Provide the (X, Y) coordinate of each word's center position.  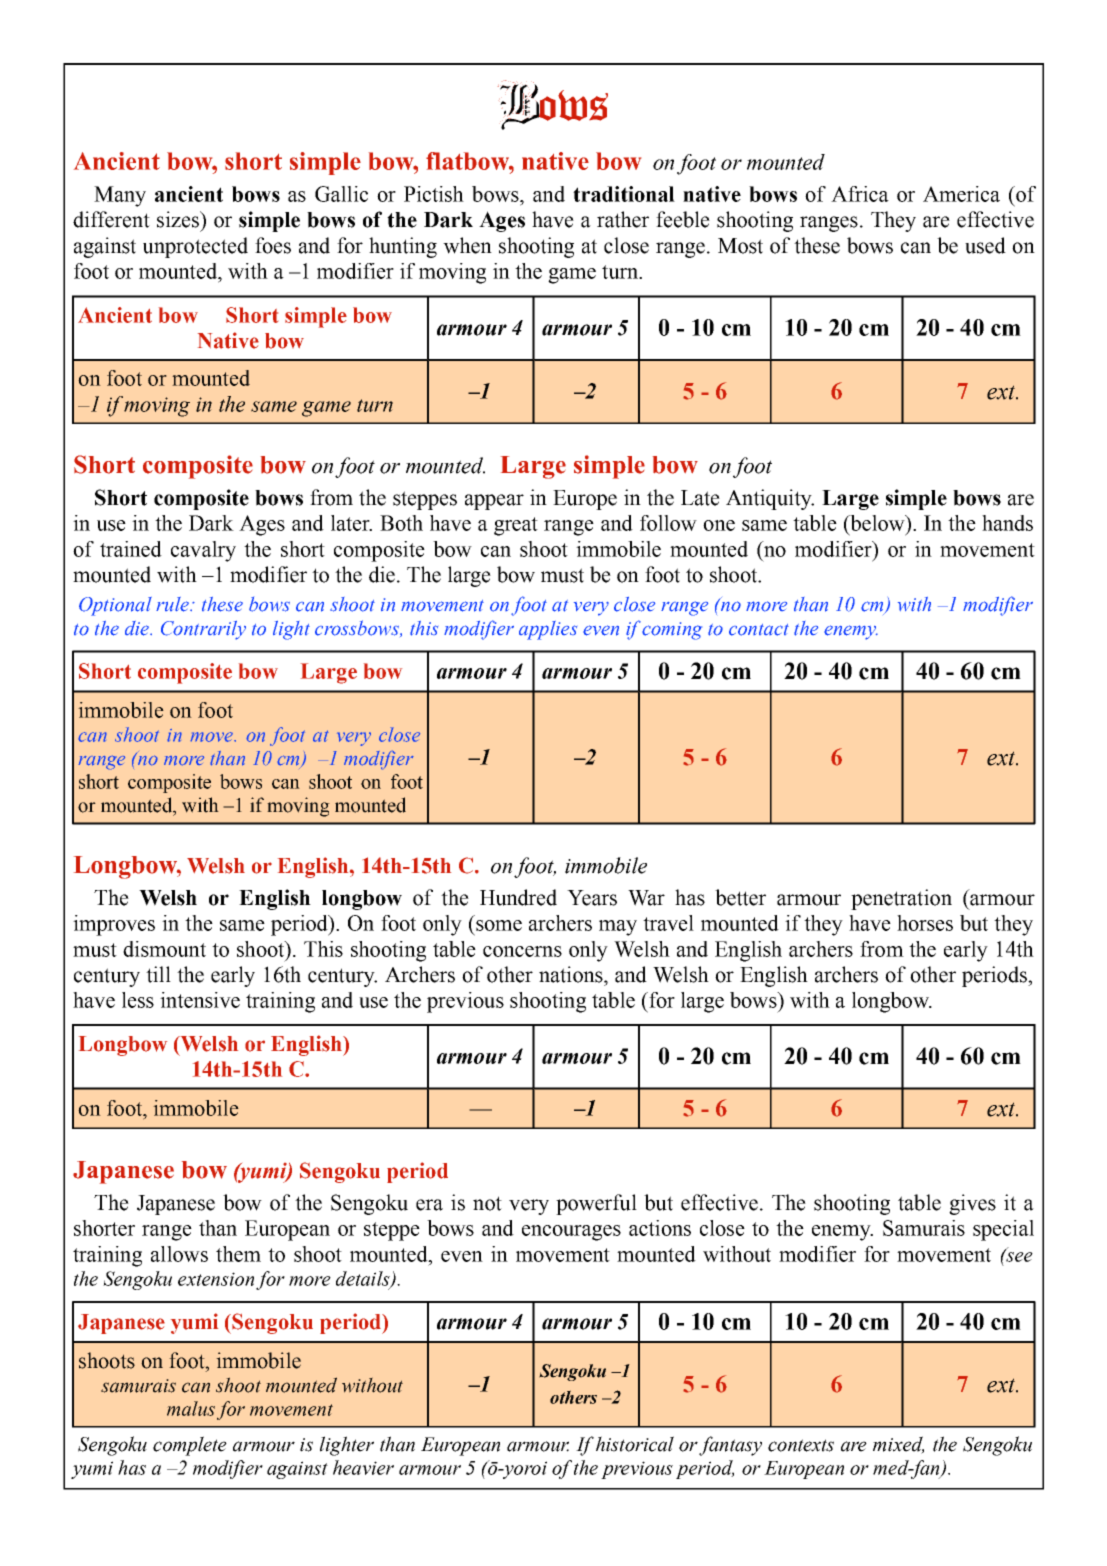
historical (635, 1444)
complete (190, 1446)
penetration (901, 899)
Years (592, 898)
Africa (860, 194)
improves (114, 925)
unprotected (195, 247)
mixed (898, 1445)
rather (623, 219)
